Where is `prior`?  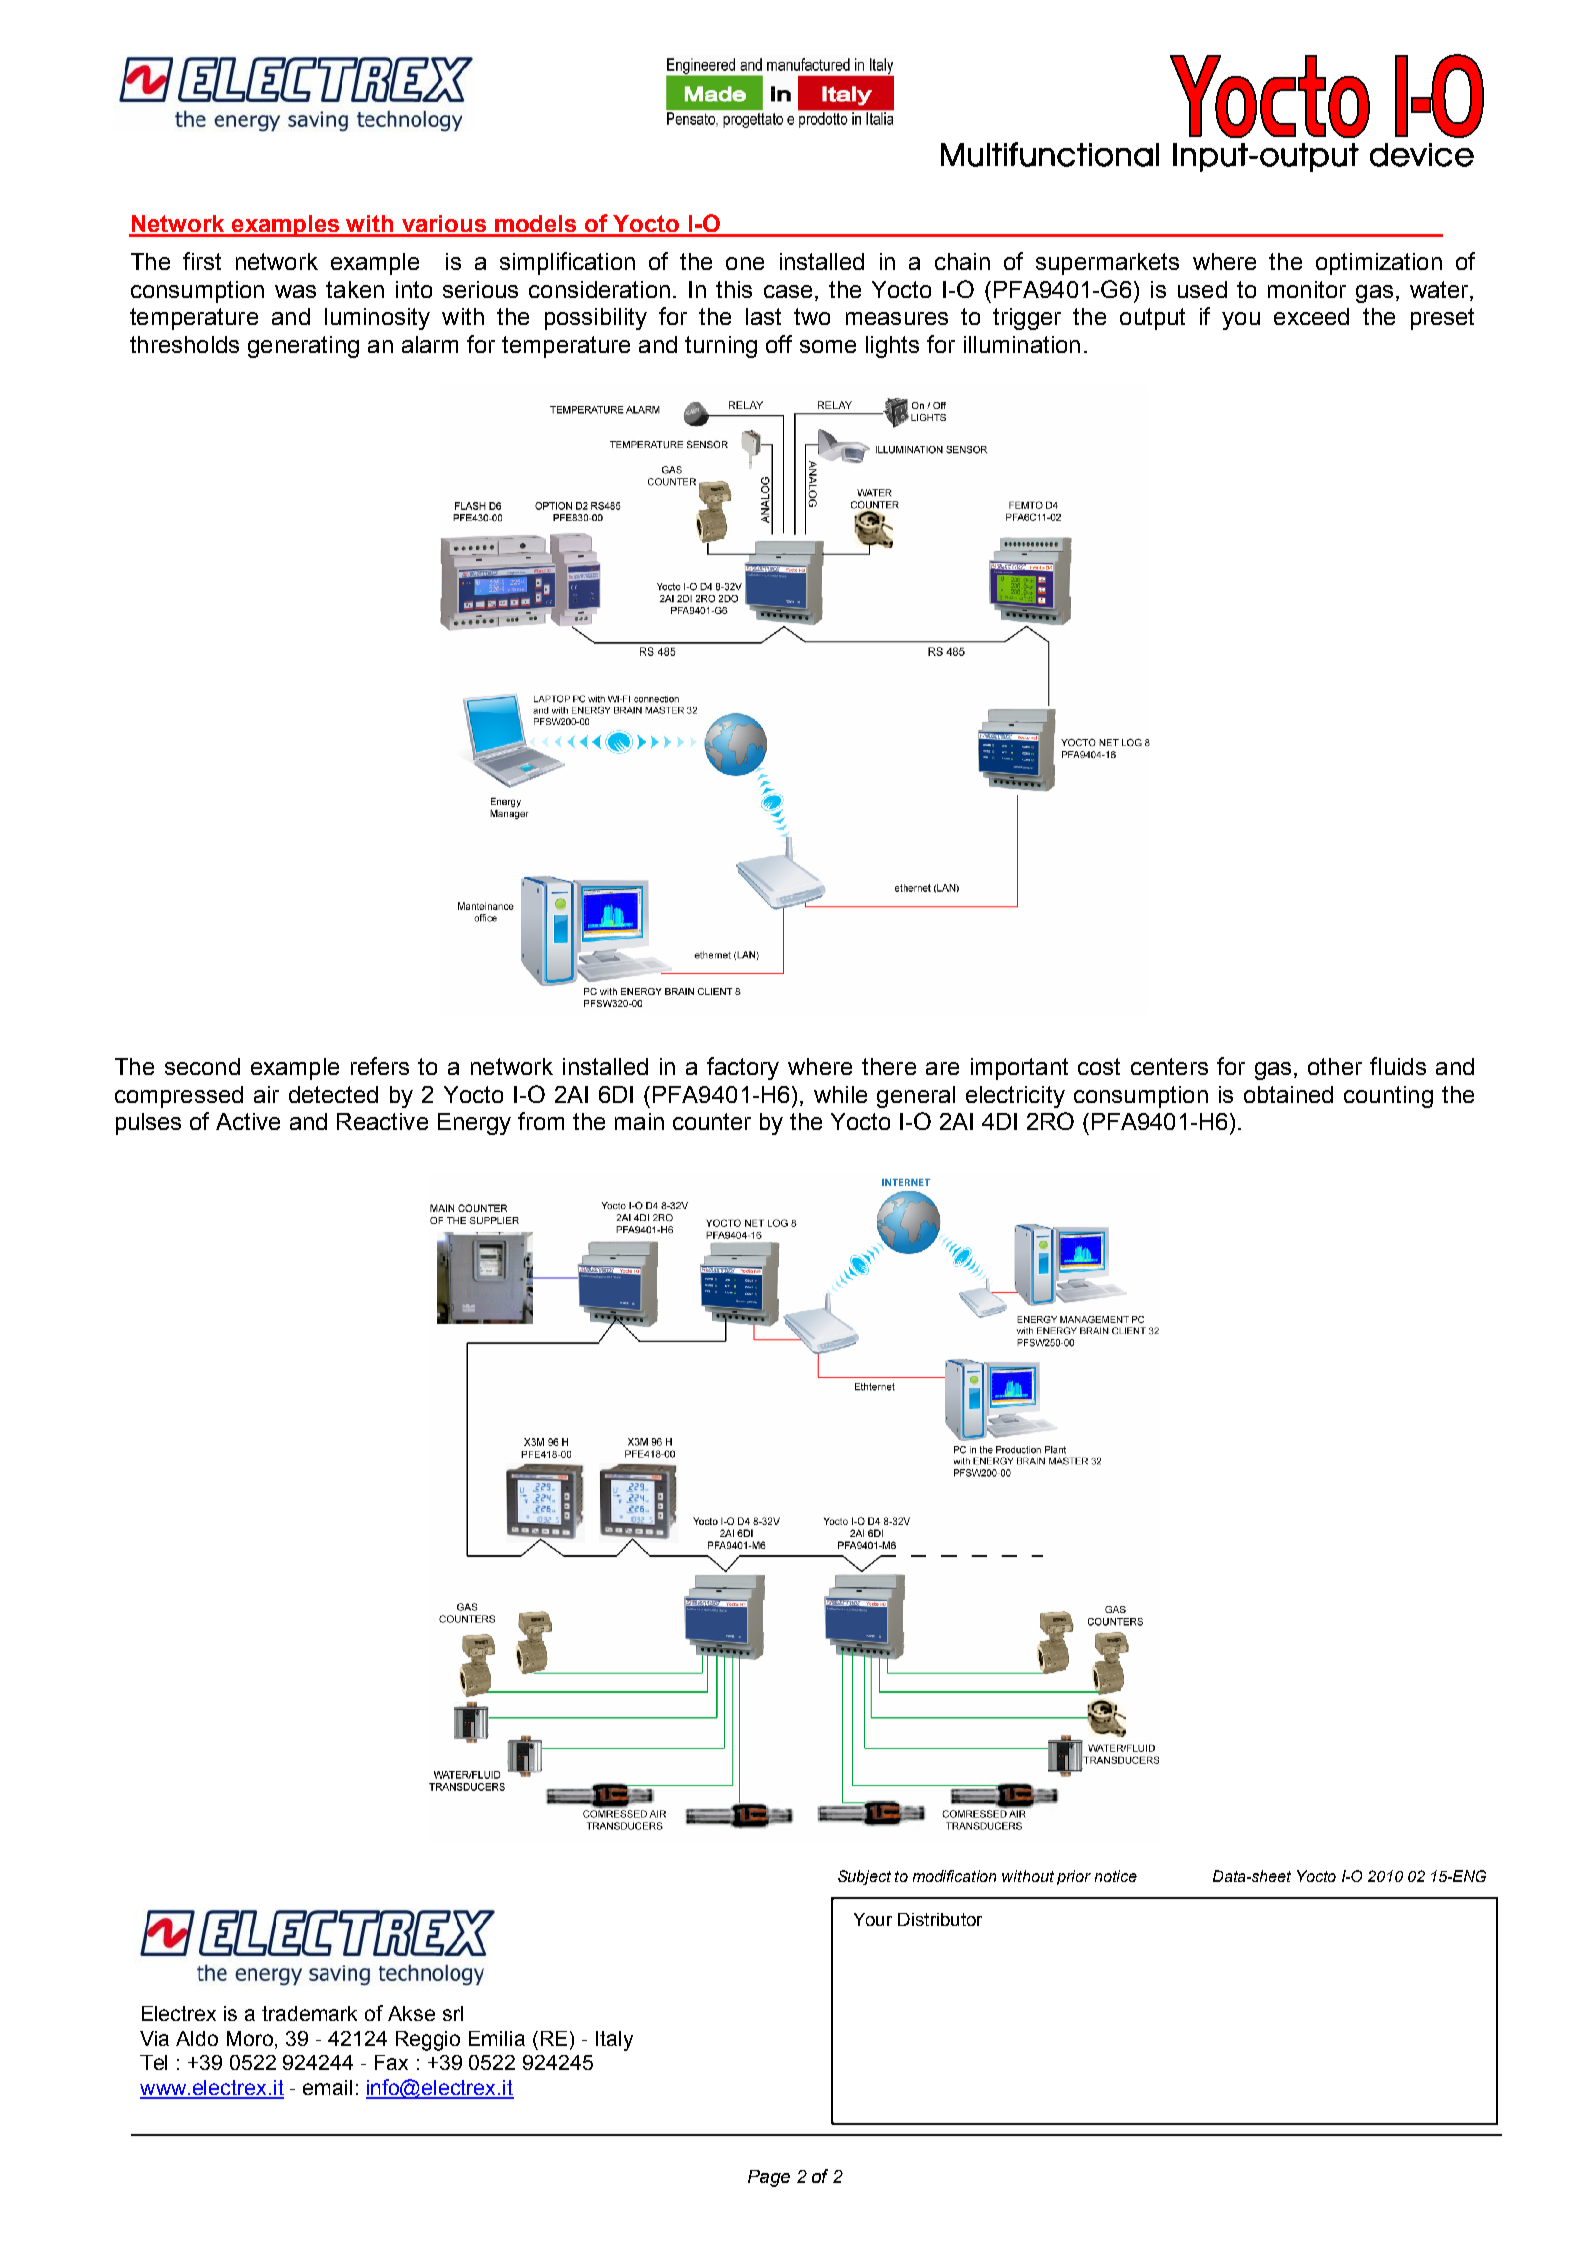
prior is located at coordinates (1074, 1877).
